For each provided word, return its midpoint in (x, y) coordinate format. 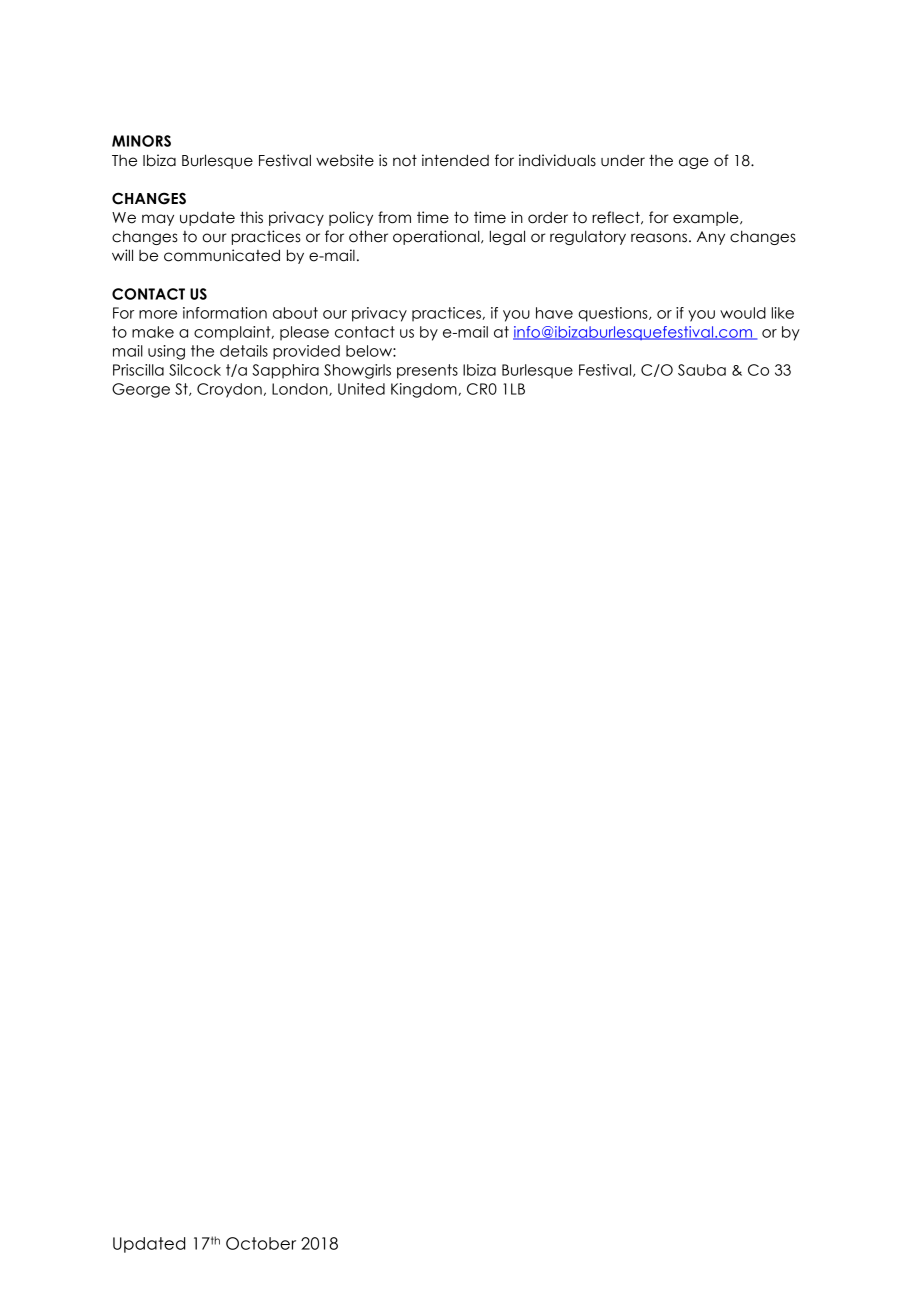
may (158, 220)
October (261, 1243)
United (361, 389)
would (743, 313)
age (694, 163)
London (301, 389)
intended (455, 160)
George (141, 390)
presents (427, 371)
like (783, 313)
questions (614, 314)
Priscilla (138, 370)
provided (306, 352)
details (244, 351)
